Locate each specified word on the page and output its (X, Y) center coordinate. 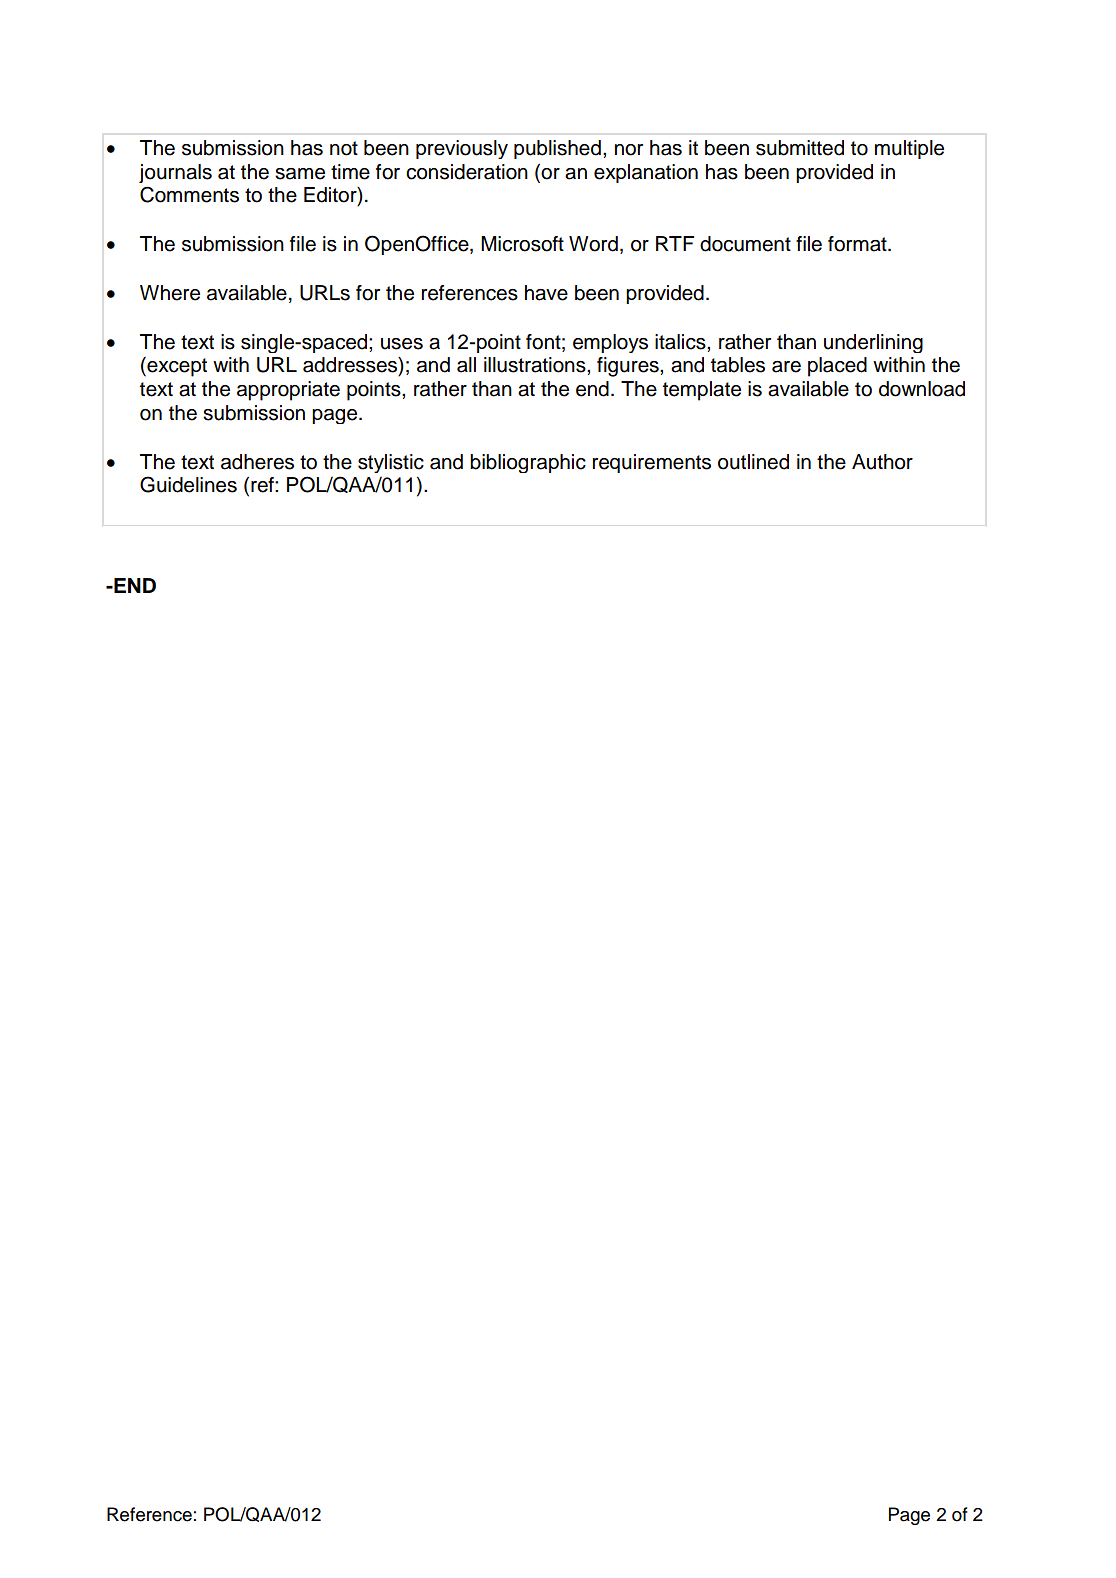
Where (170, 293)
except (176, 367)
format (858, 244)
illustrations (536, 365)
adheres (257, 462)
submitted (800, 148)
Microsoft (522, 244)
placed (837, 367)
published (557, 149)
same (300, 174)
